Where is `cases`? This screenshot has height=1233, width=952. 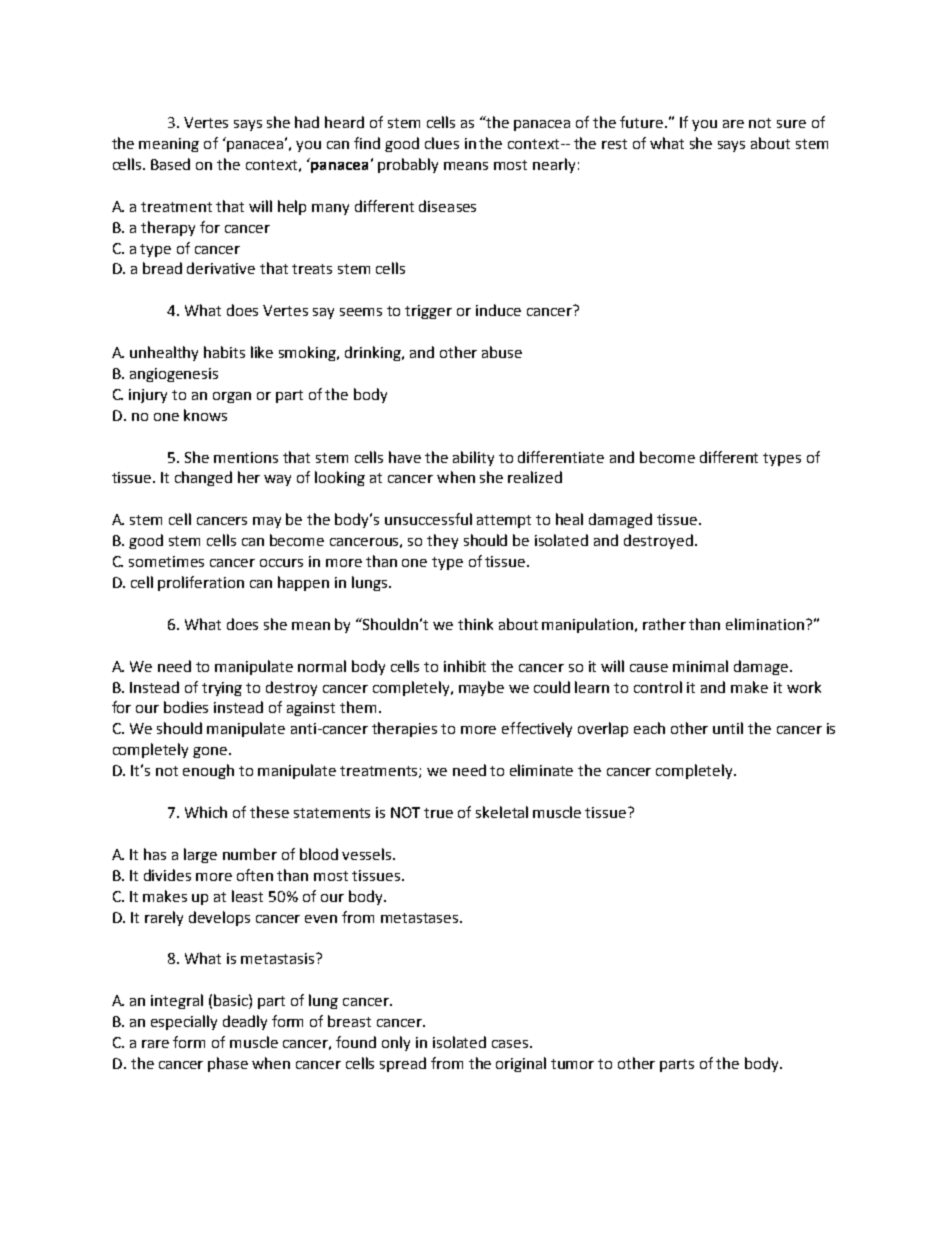 cases is located at coordinates (511, 1044).
